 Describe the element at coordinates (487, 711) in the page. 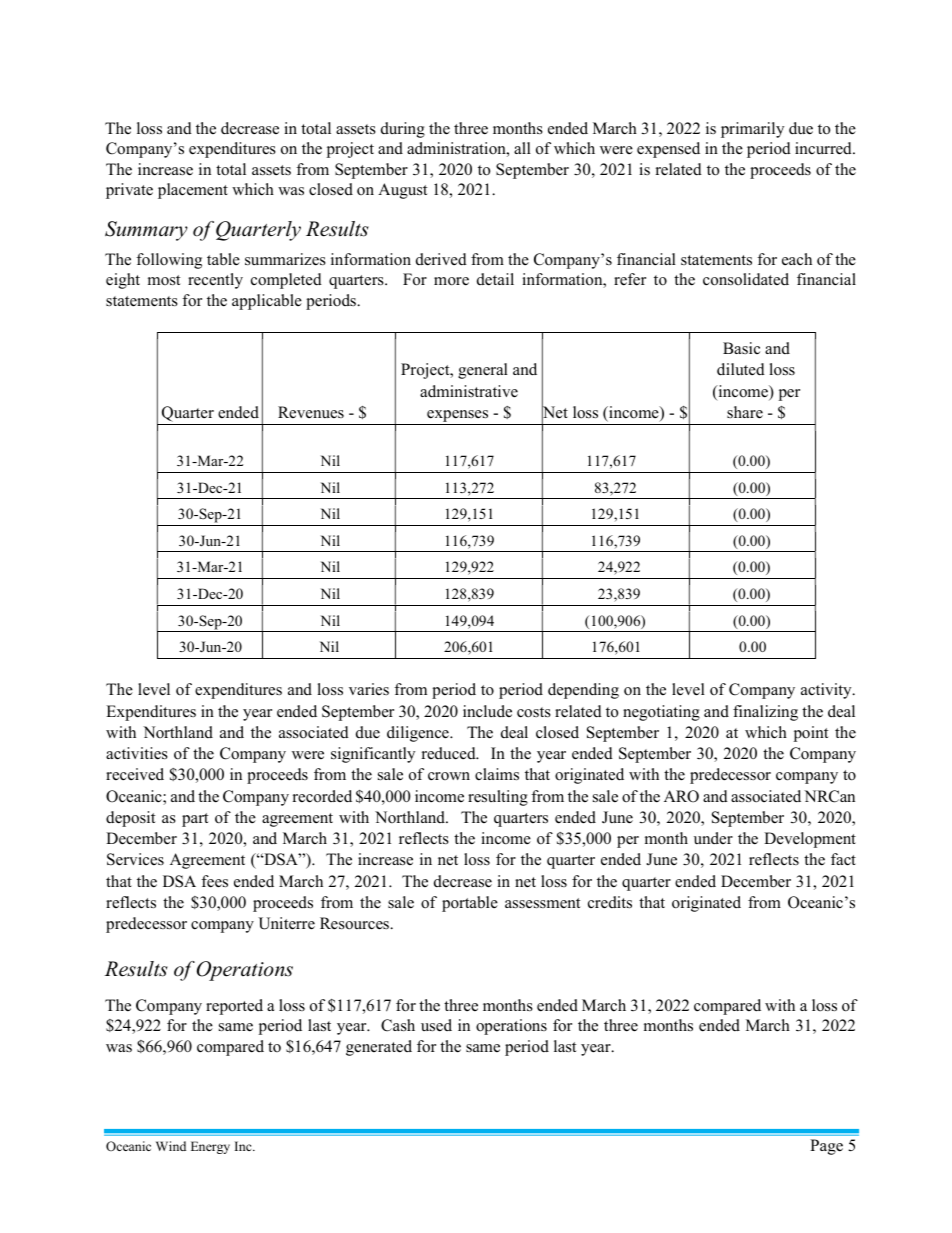

I see `include` at that location.
